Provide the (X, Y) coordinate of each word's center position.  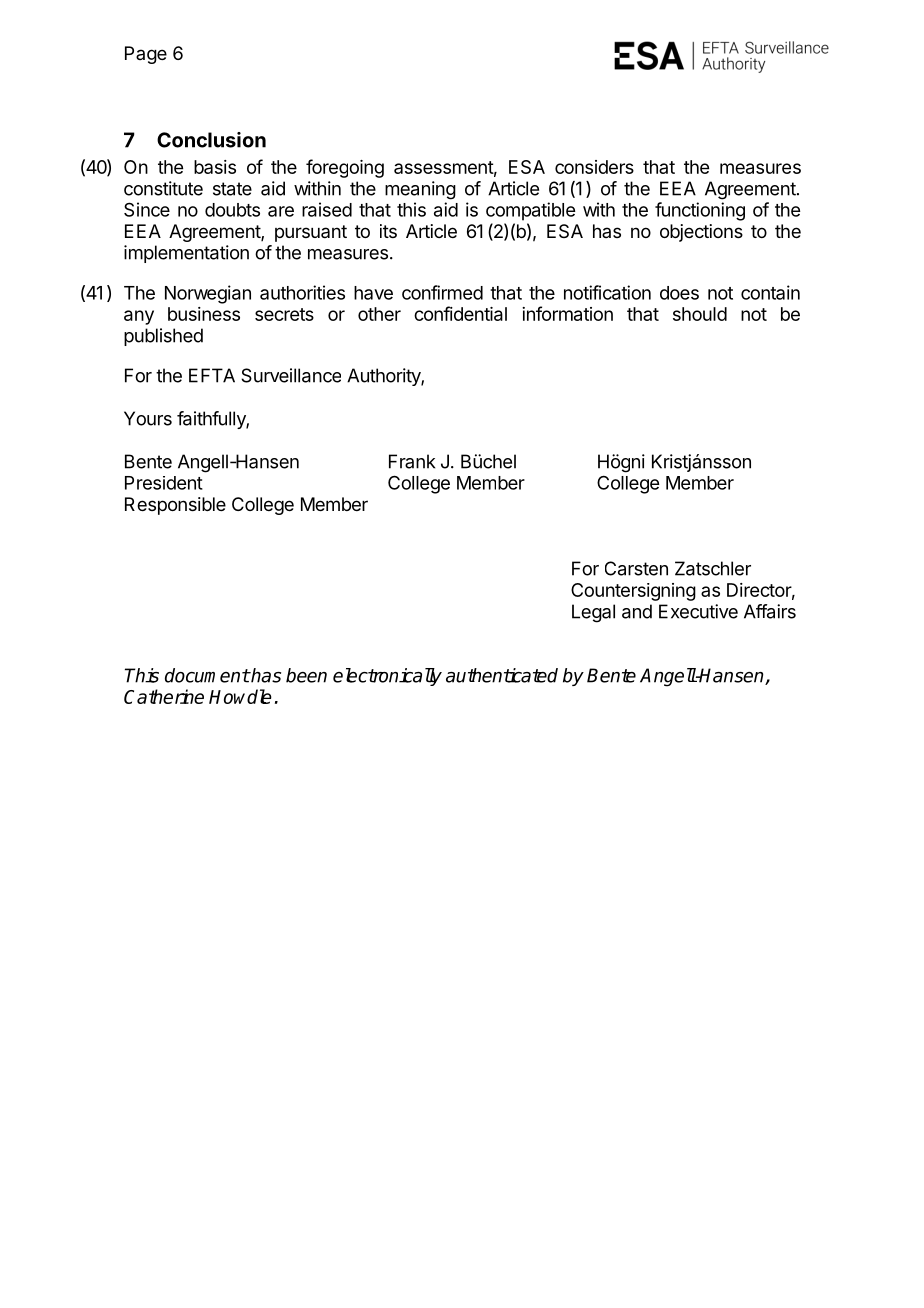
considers (594, 167)
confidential (460, 313)
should (700, 314)
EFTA (212, 375)
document (207, 675)
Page (146, 55)
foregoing (345, 168)
